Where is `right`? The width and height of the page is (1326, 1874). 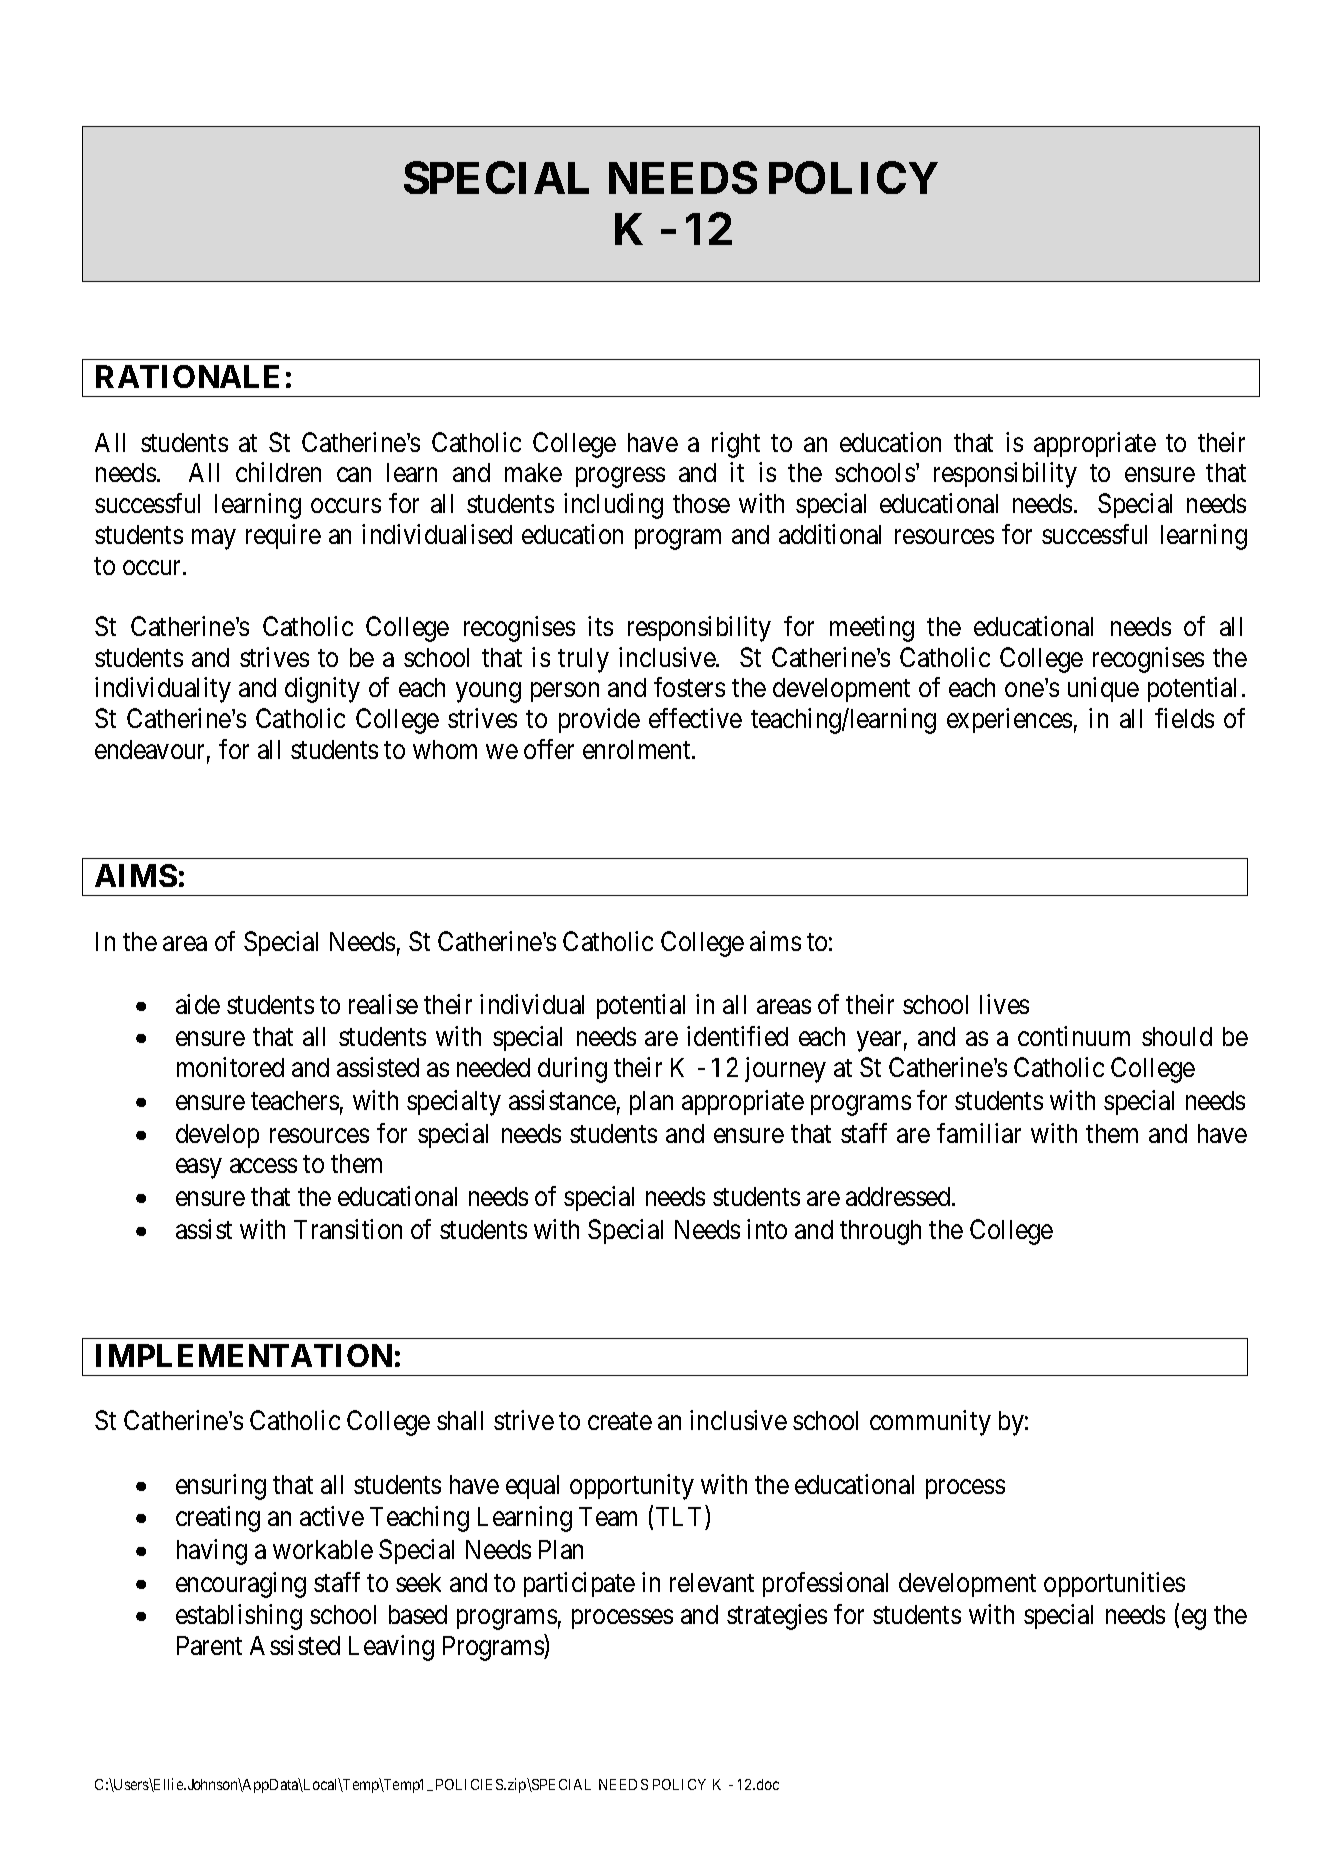
right is located at coordinates (736, 445).
